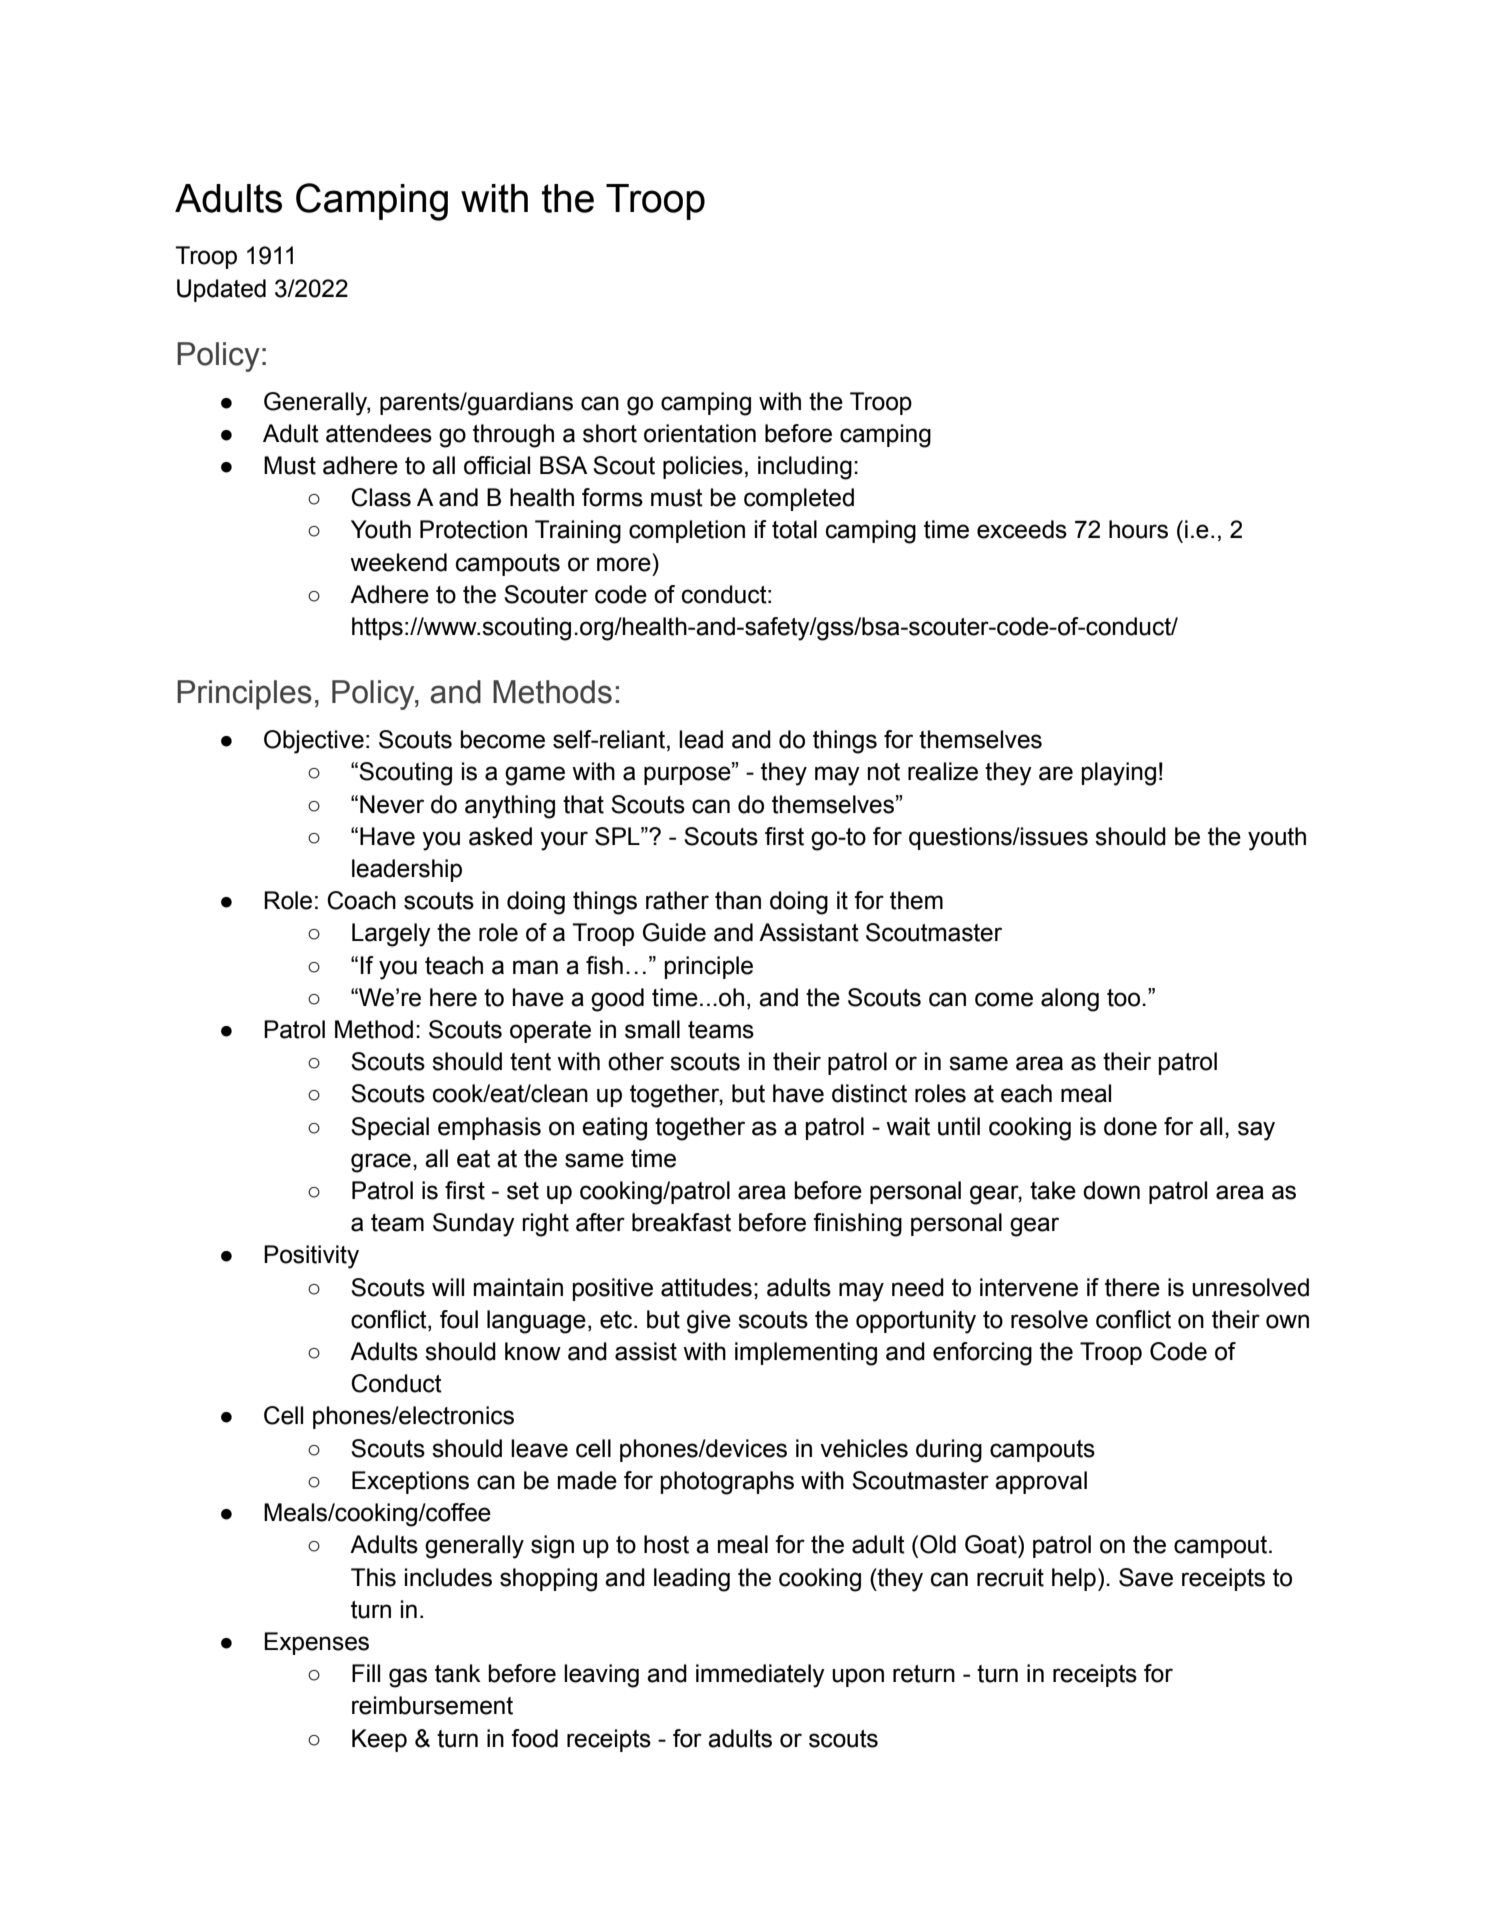  What do you see at coordinates (410, 1482) in the screenshot?
I see `Exceptions` at bounding box center [410, 1482].
